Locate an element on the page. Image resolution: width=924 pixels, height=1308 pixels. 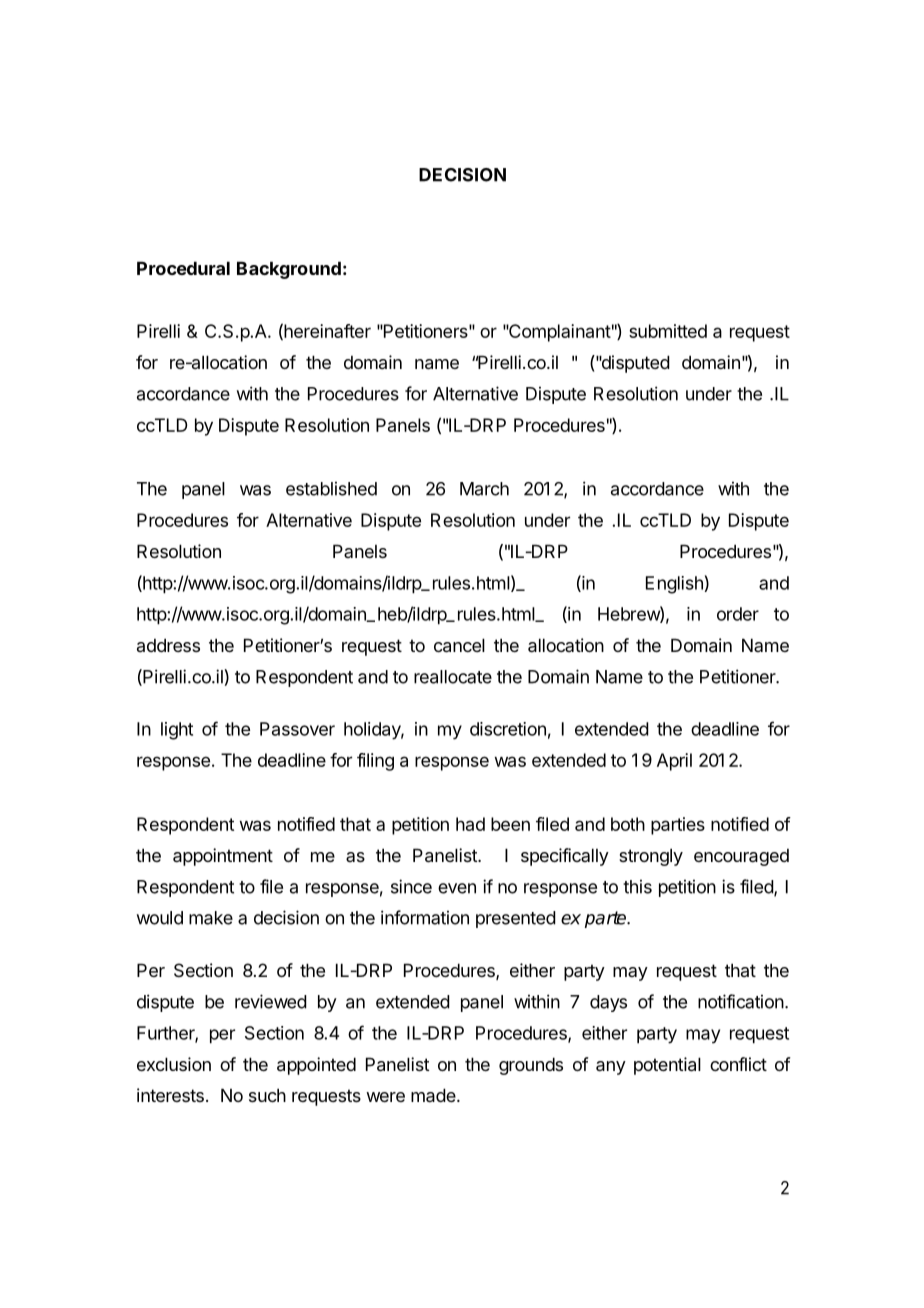
made is located at coordinates (434, 1095).
